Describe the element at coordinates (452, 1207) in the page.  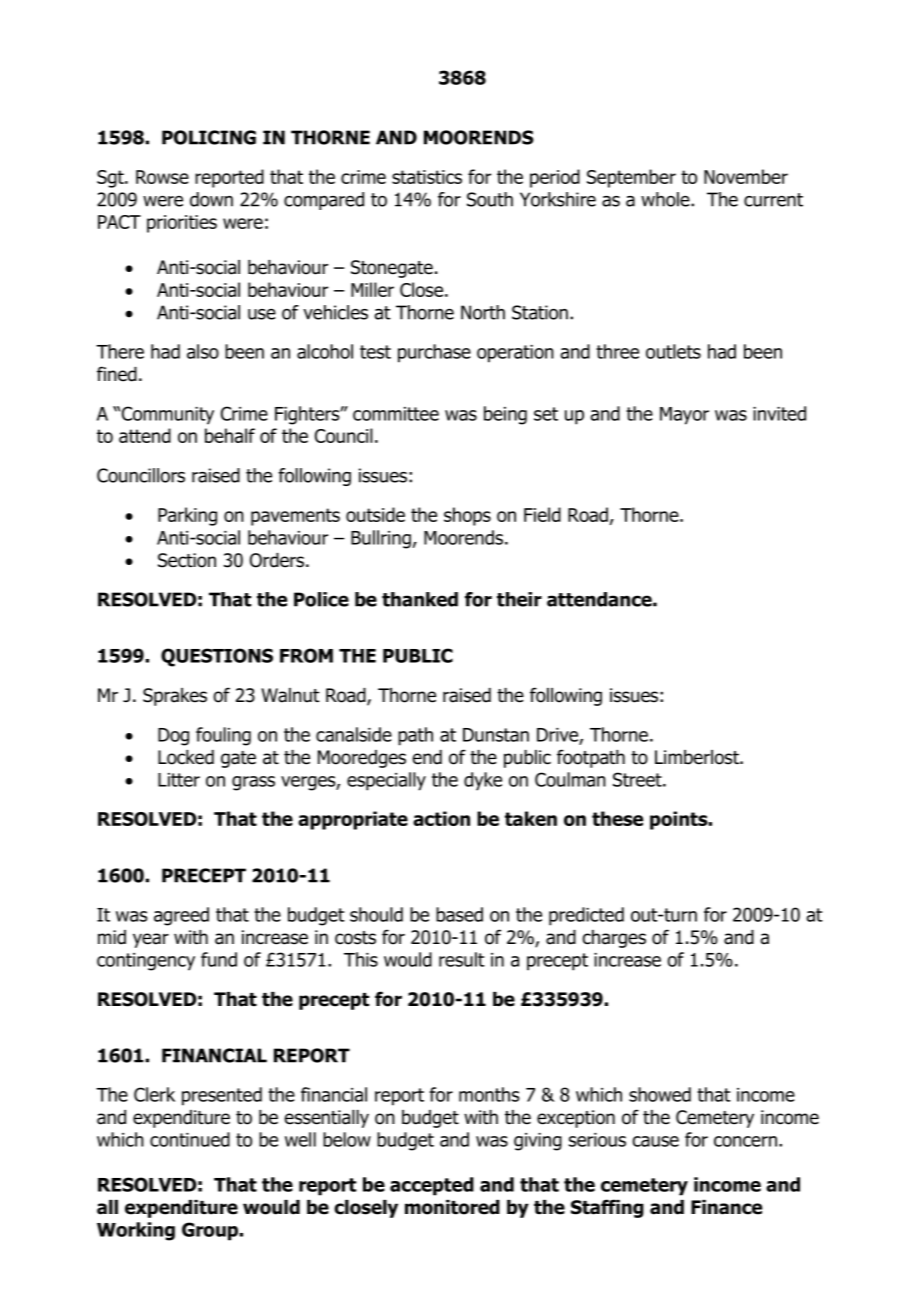
I see `monitored` at that location.
